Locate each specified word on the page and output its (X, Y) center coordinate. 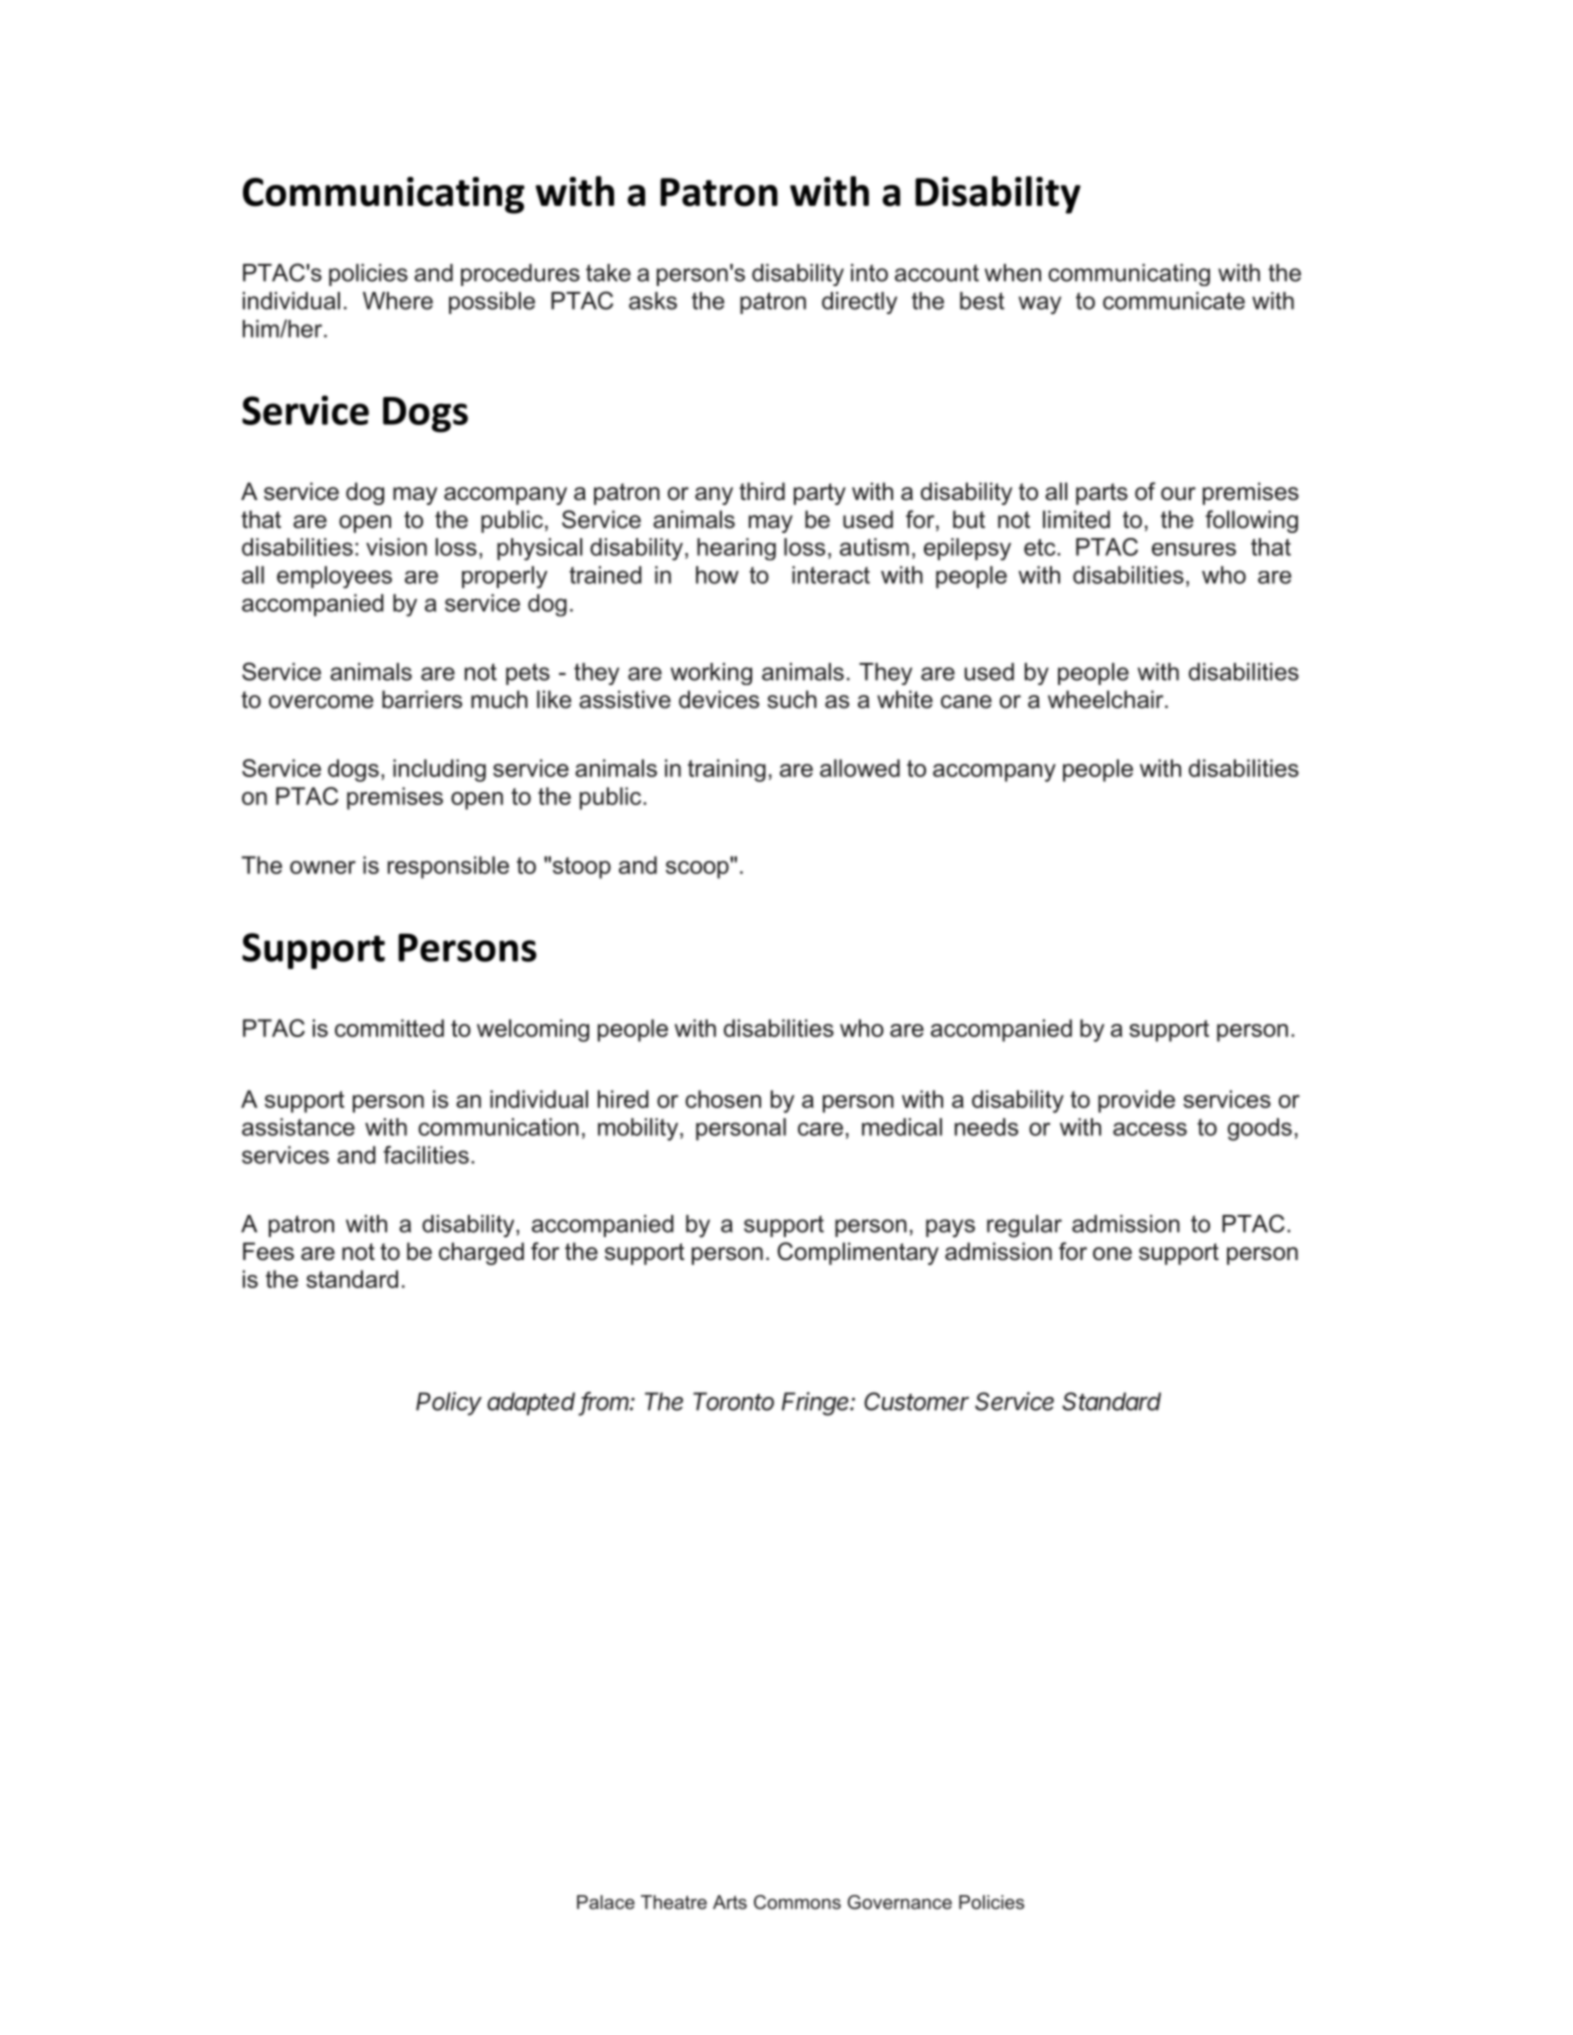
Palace (606, 1902)
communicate (1174, 301)
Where (398, 301)
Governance (900, 1902)
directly (859, 303)
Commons (797, 1902)
